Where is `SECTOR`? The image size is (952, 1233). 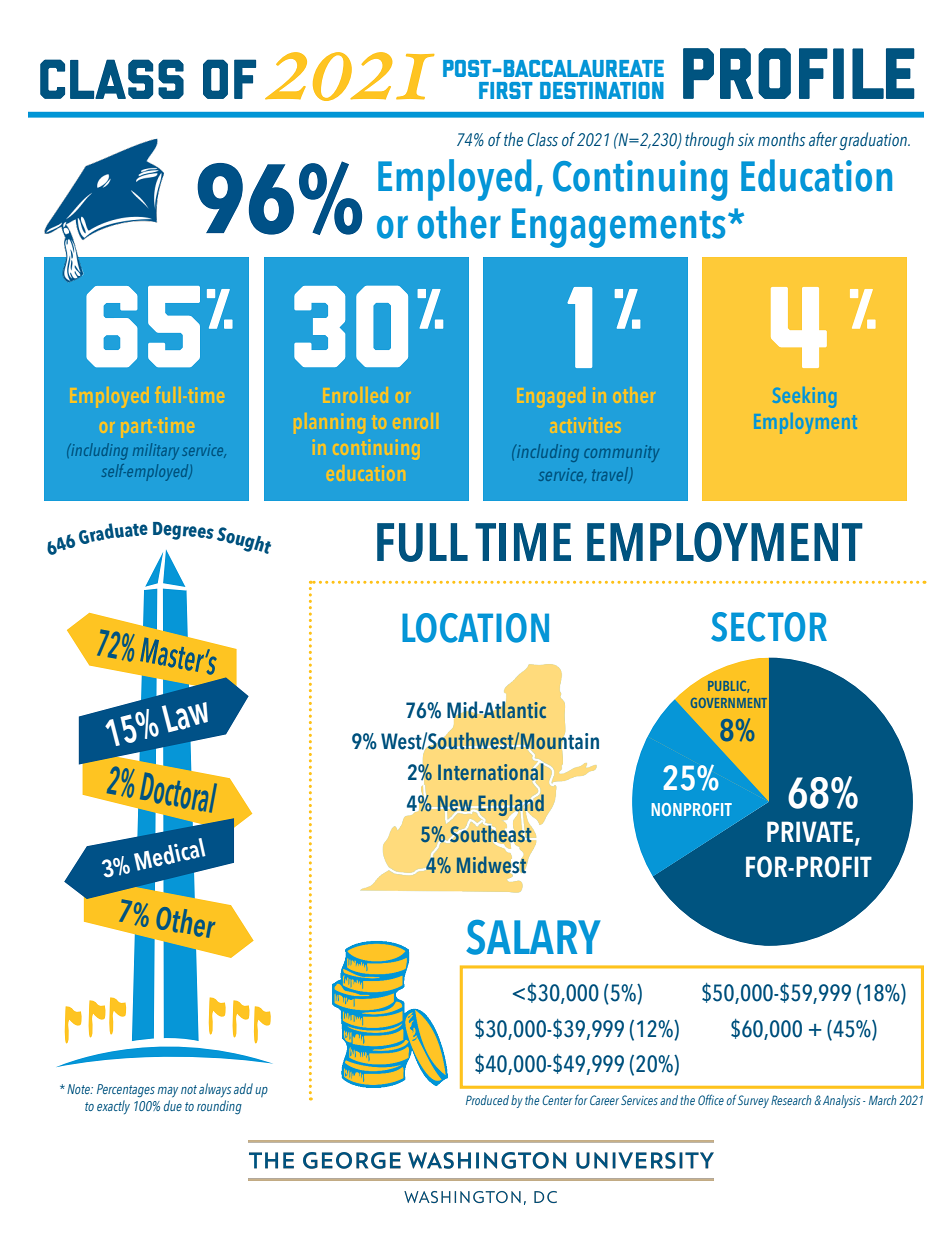 SECTOR is located at coordinates (769, 627).
